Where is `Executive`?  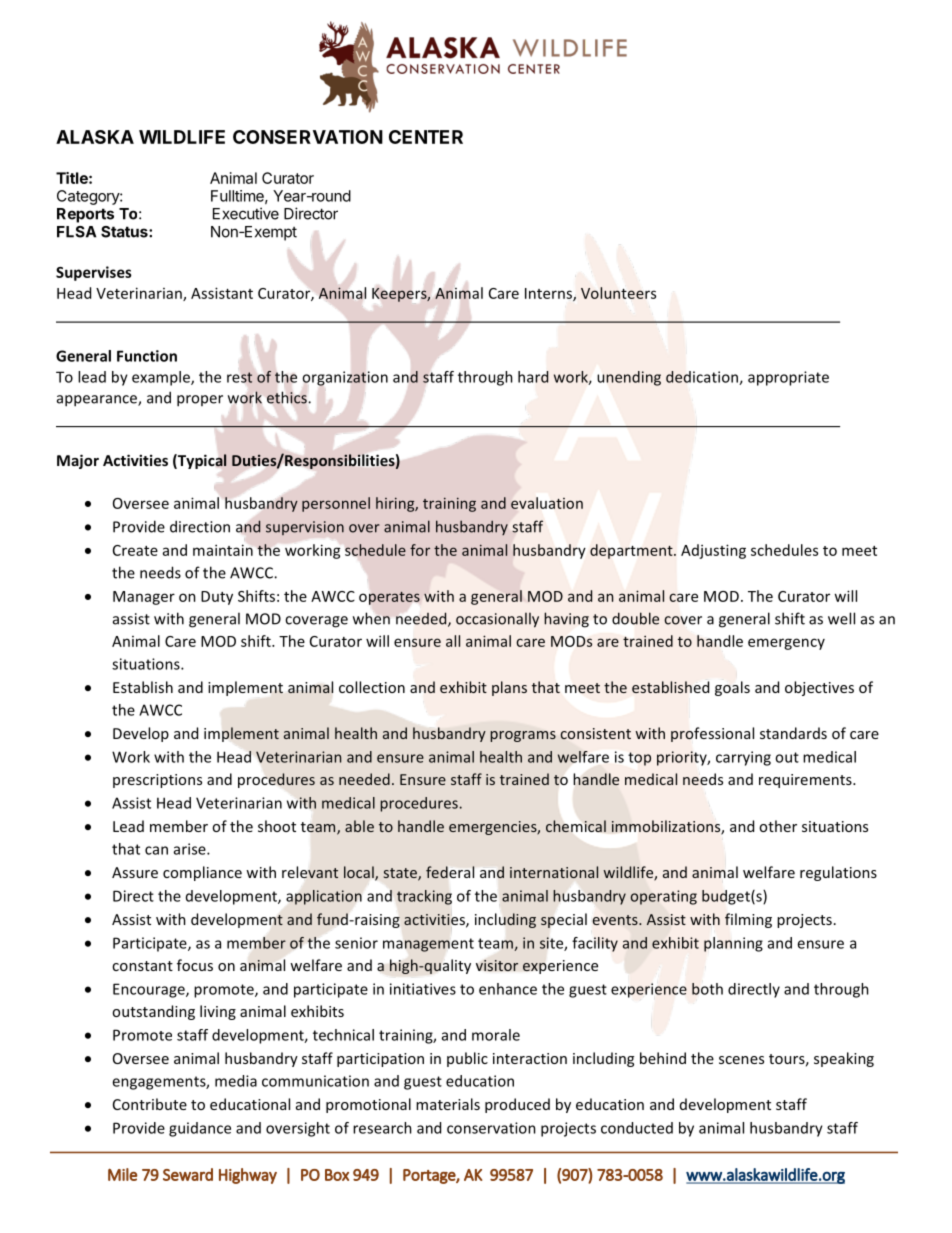
Executive is located at coordinates (246, 213).
